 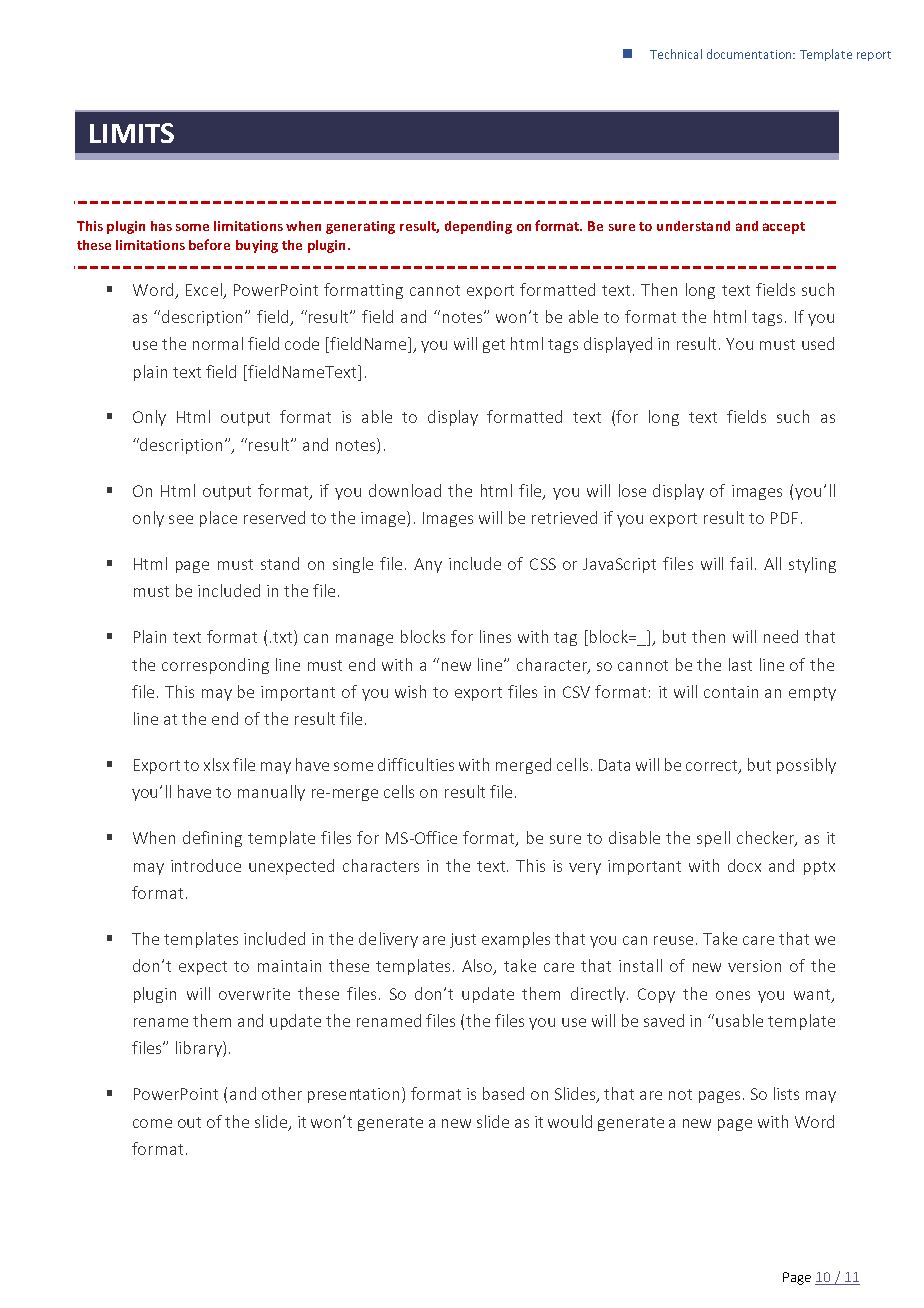 I want to click on place, so click(x=218, y=519).
